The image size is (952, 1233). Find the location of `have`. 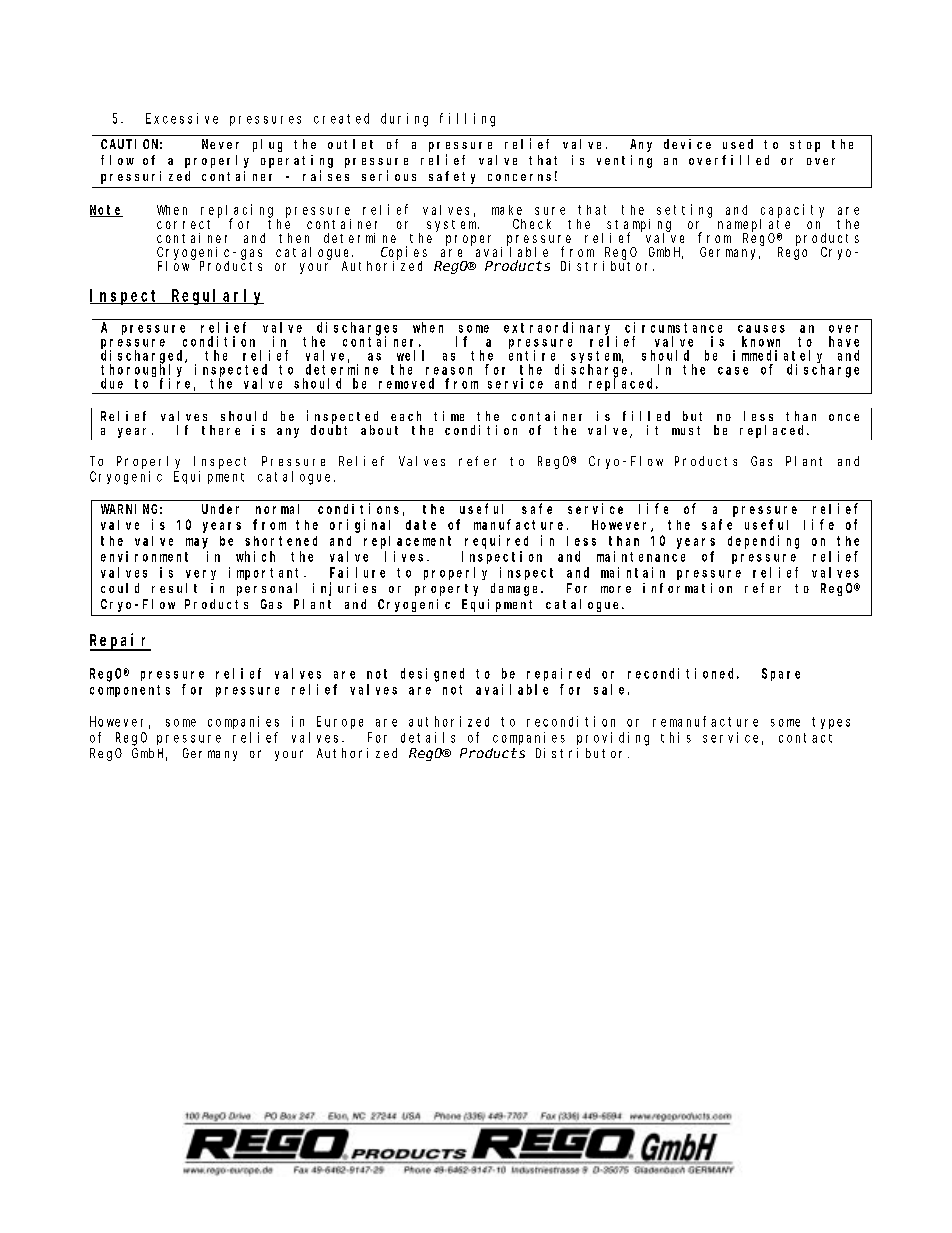

have is located at coordinates (844, 341).
